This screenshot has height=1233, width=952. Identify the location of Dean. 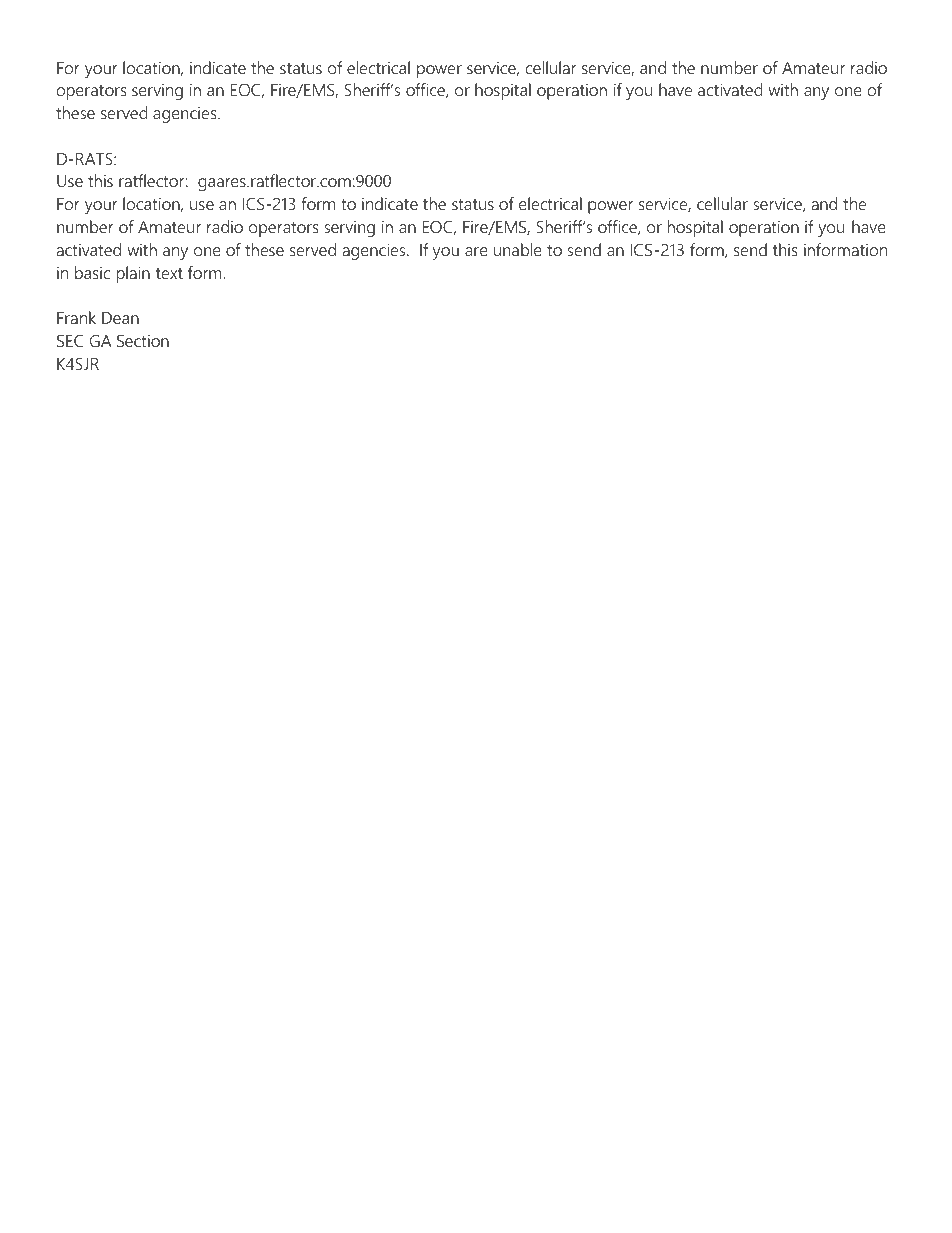
(120, 318).
